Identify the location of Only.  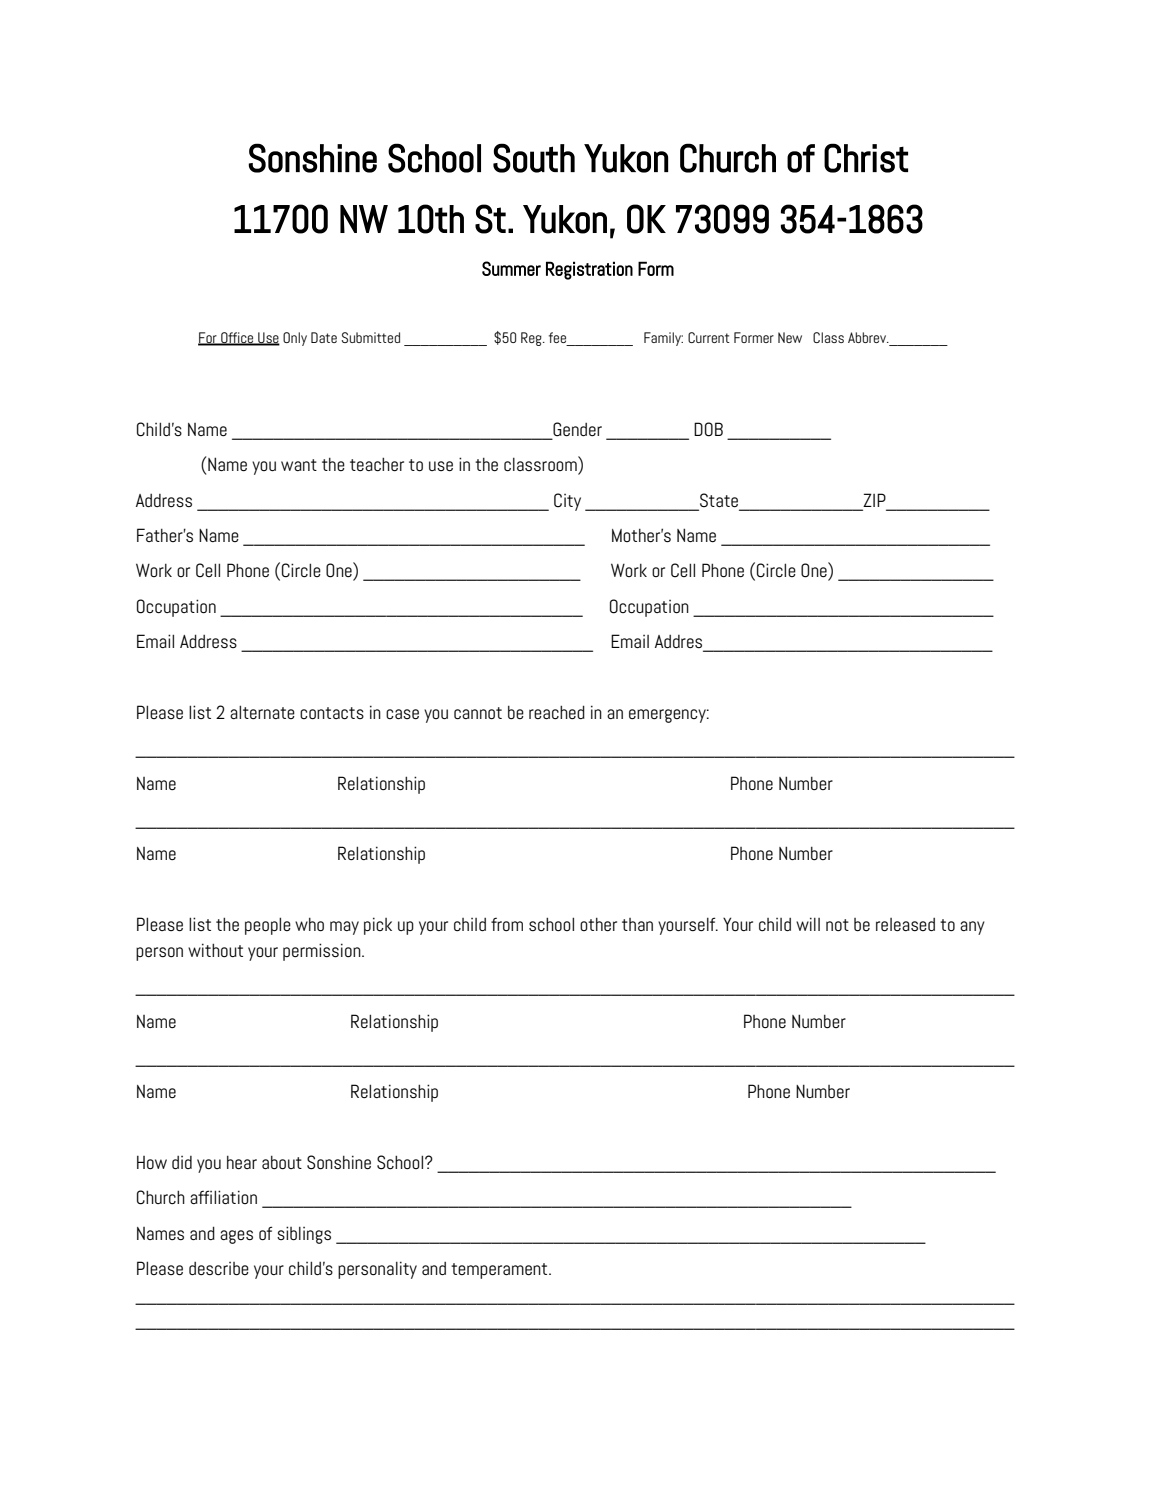
(295, 339).
